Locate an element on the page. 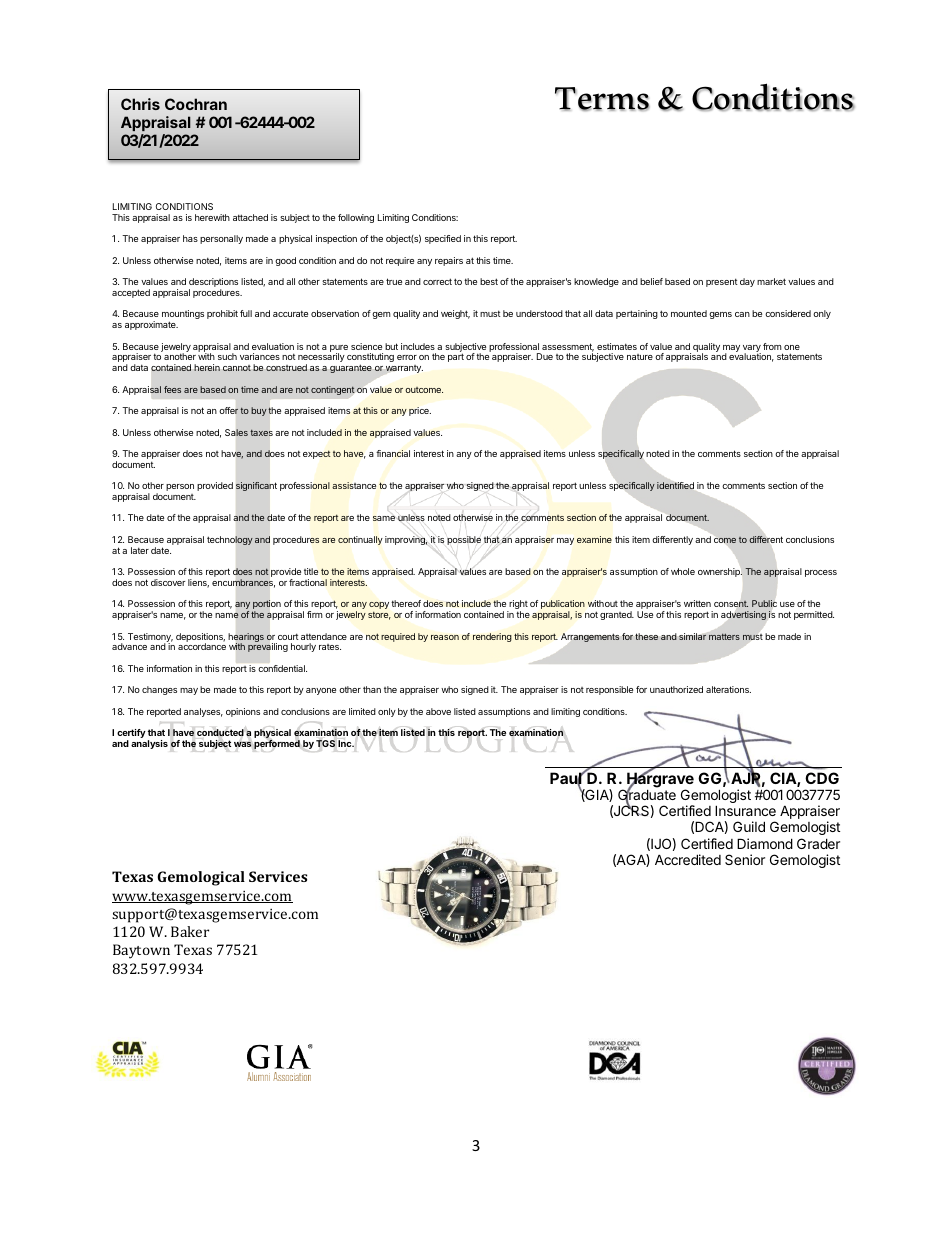 This page has height=1233, width=952. conducted is located at coordinates (220, 732).
